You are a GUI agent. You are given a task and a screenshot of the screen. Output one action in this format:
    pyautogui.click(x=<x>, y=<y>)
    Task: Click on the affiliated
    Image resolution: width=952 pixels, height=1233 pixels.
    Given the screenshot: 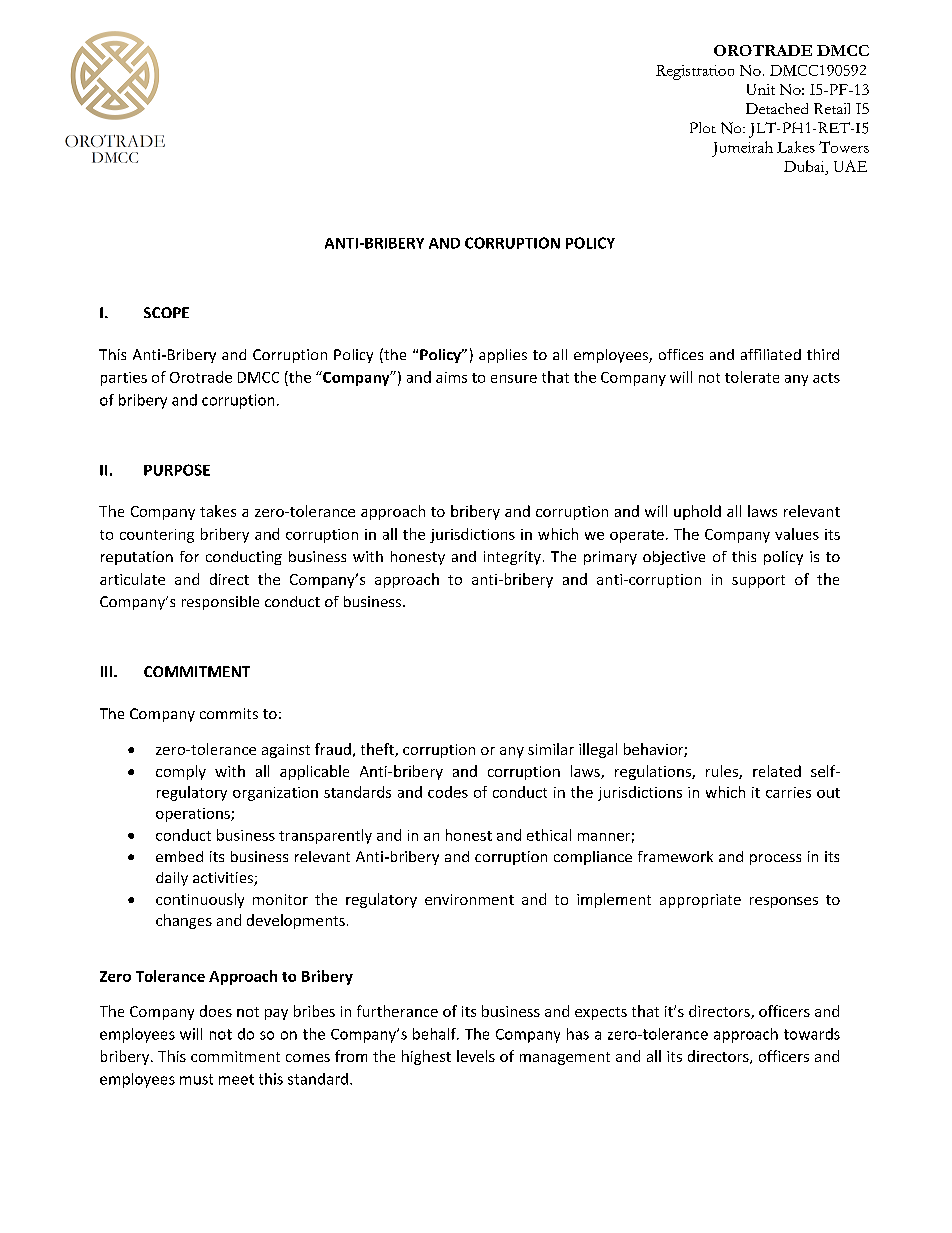 What is the action you would take?
    pyautogui.click(x=771, y=354)
